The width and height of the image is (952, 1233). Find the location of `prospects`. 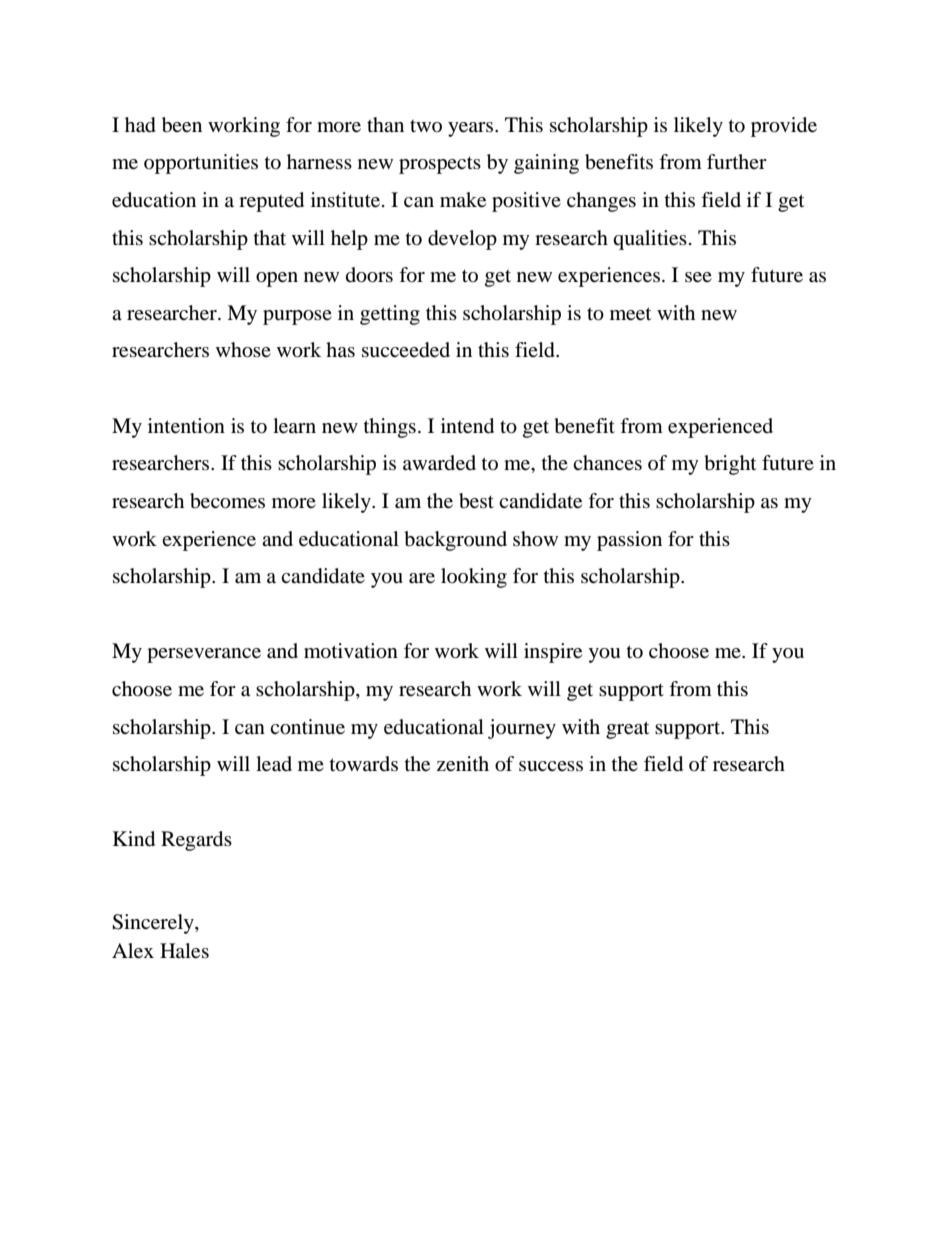

prospects is located at coordinates (440, 165).
